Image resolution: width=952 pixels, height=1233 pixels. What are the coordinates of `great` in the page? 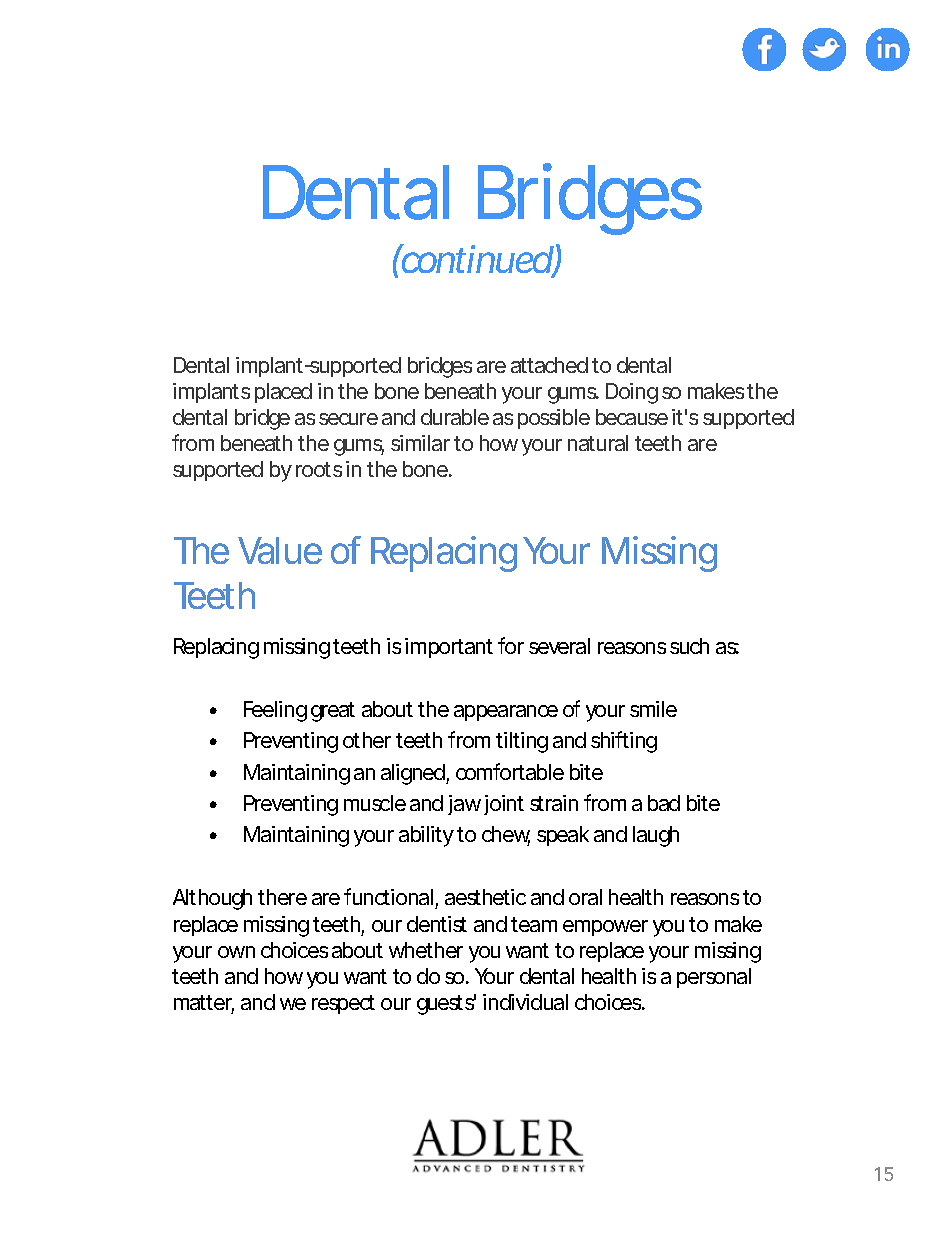 It's located at (333, 712).
